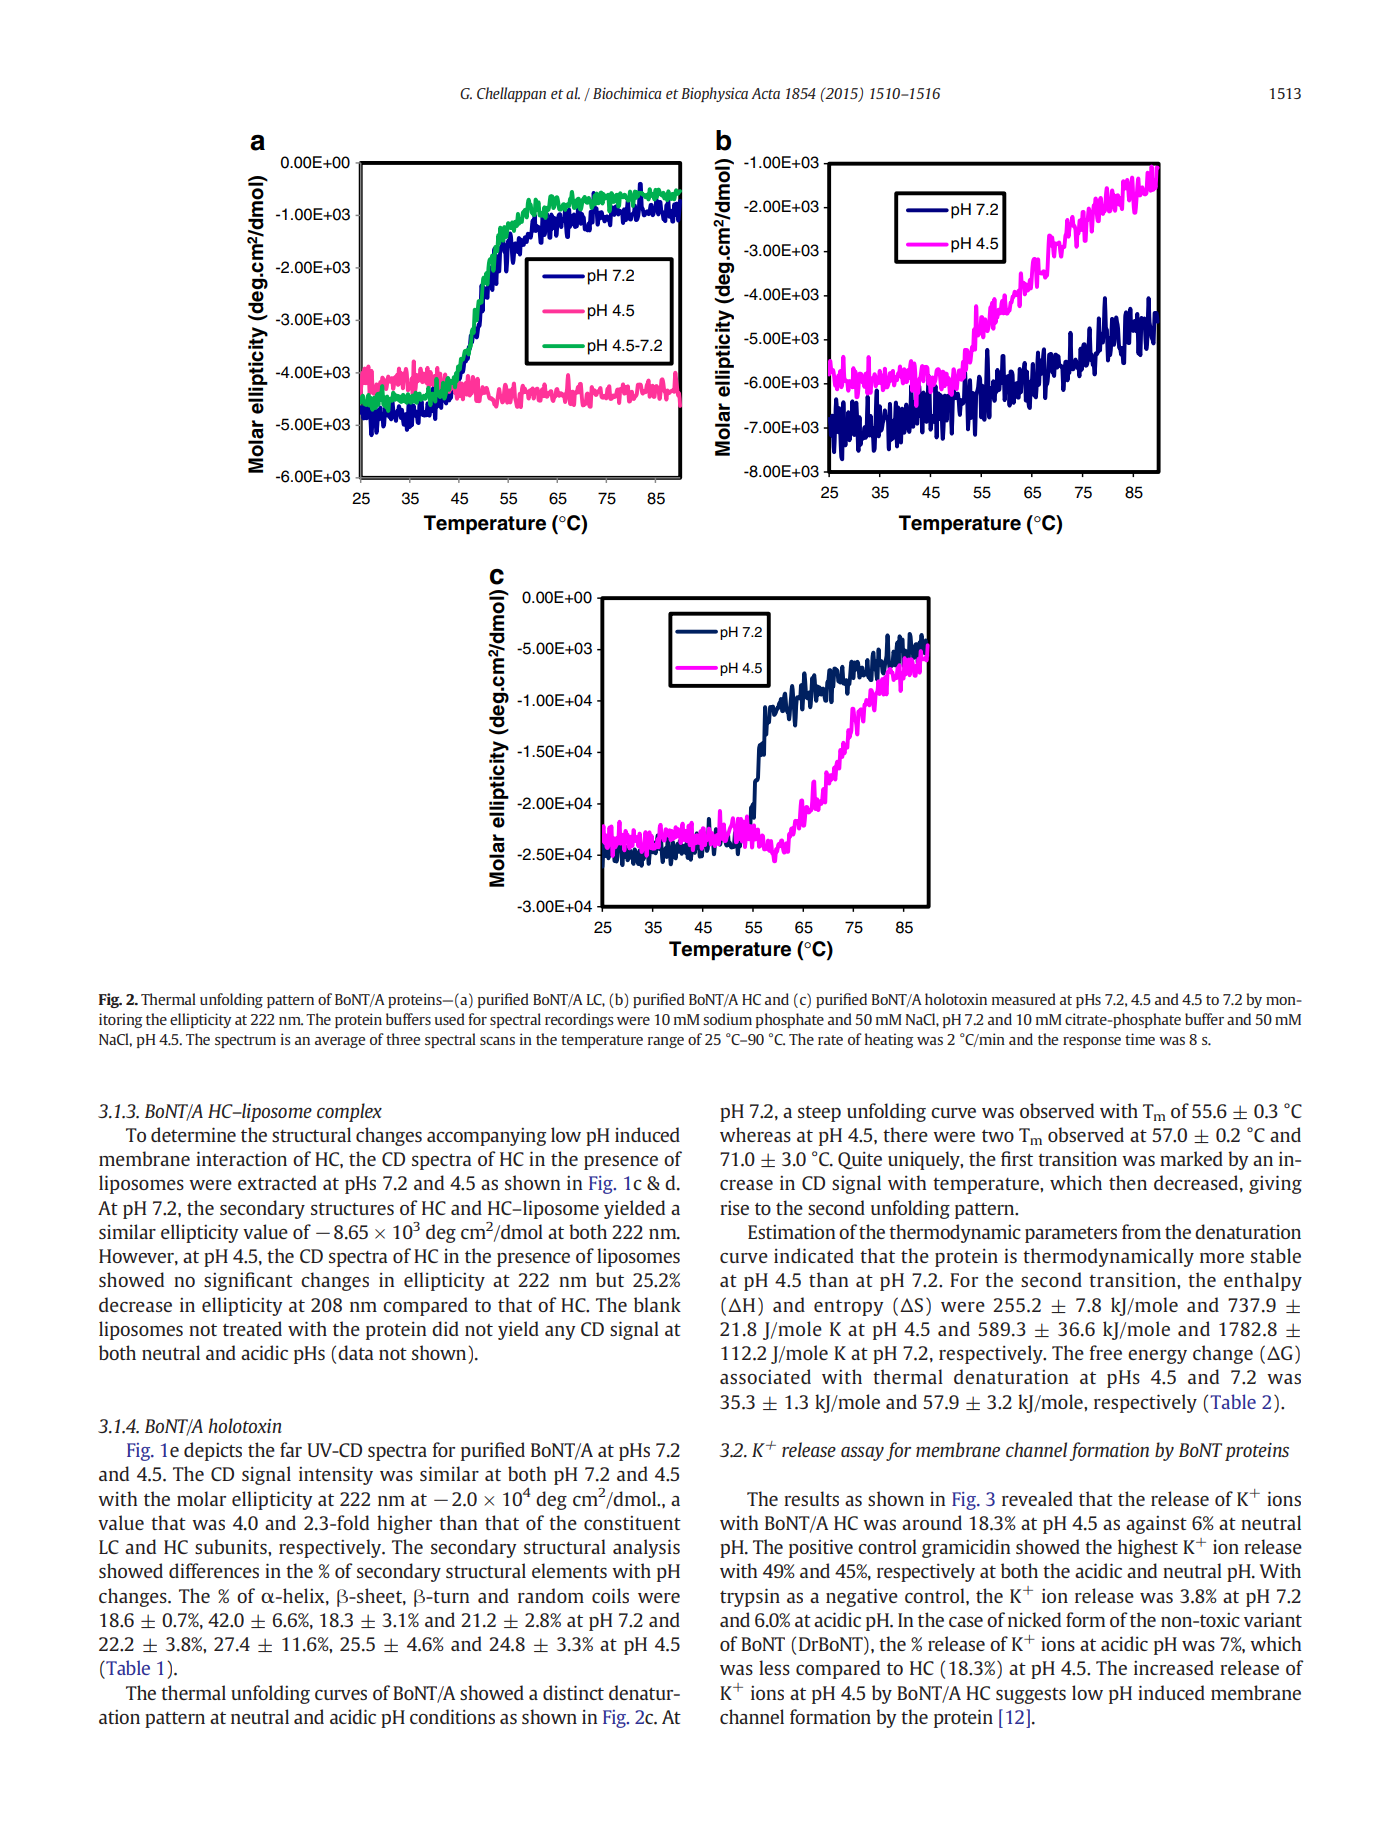 The height and width of the document is (1840, 1380). Describe the element at coordinates (1140, 1039) in the document. I see `time` at that location.
